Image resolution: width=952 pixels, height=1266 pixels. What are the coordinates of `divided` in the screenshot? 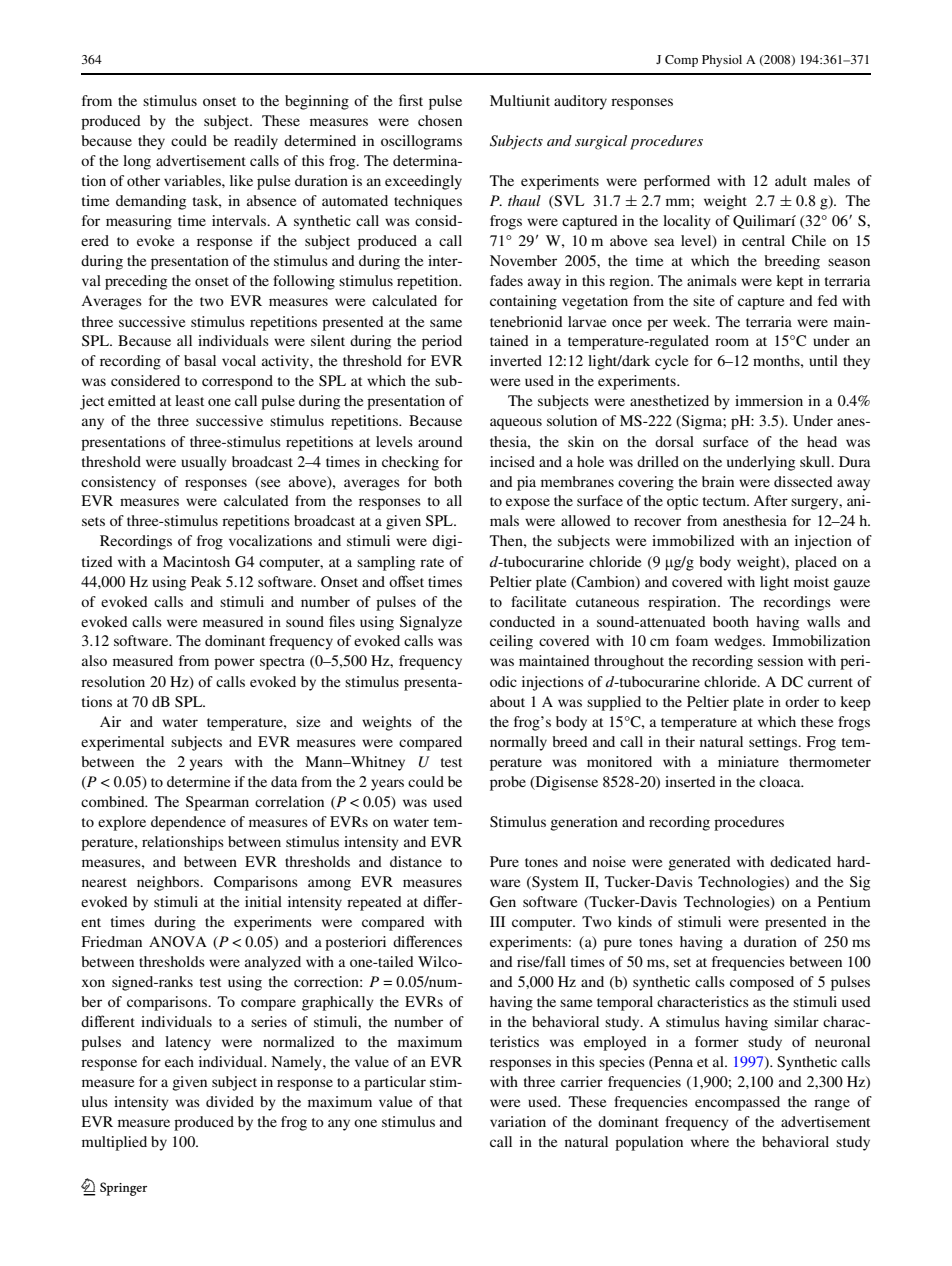 It's located at (230, 1101).
